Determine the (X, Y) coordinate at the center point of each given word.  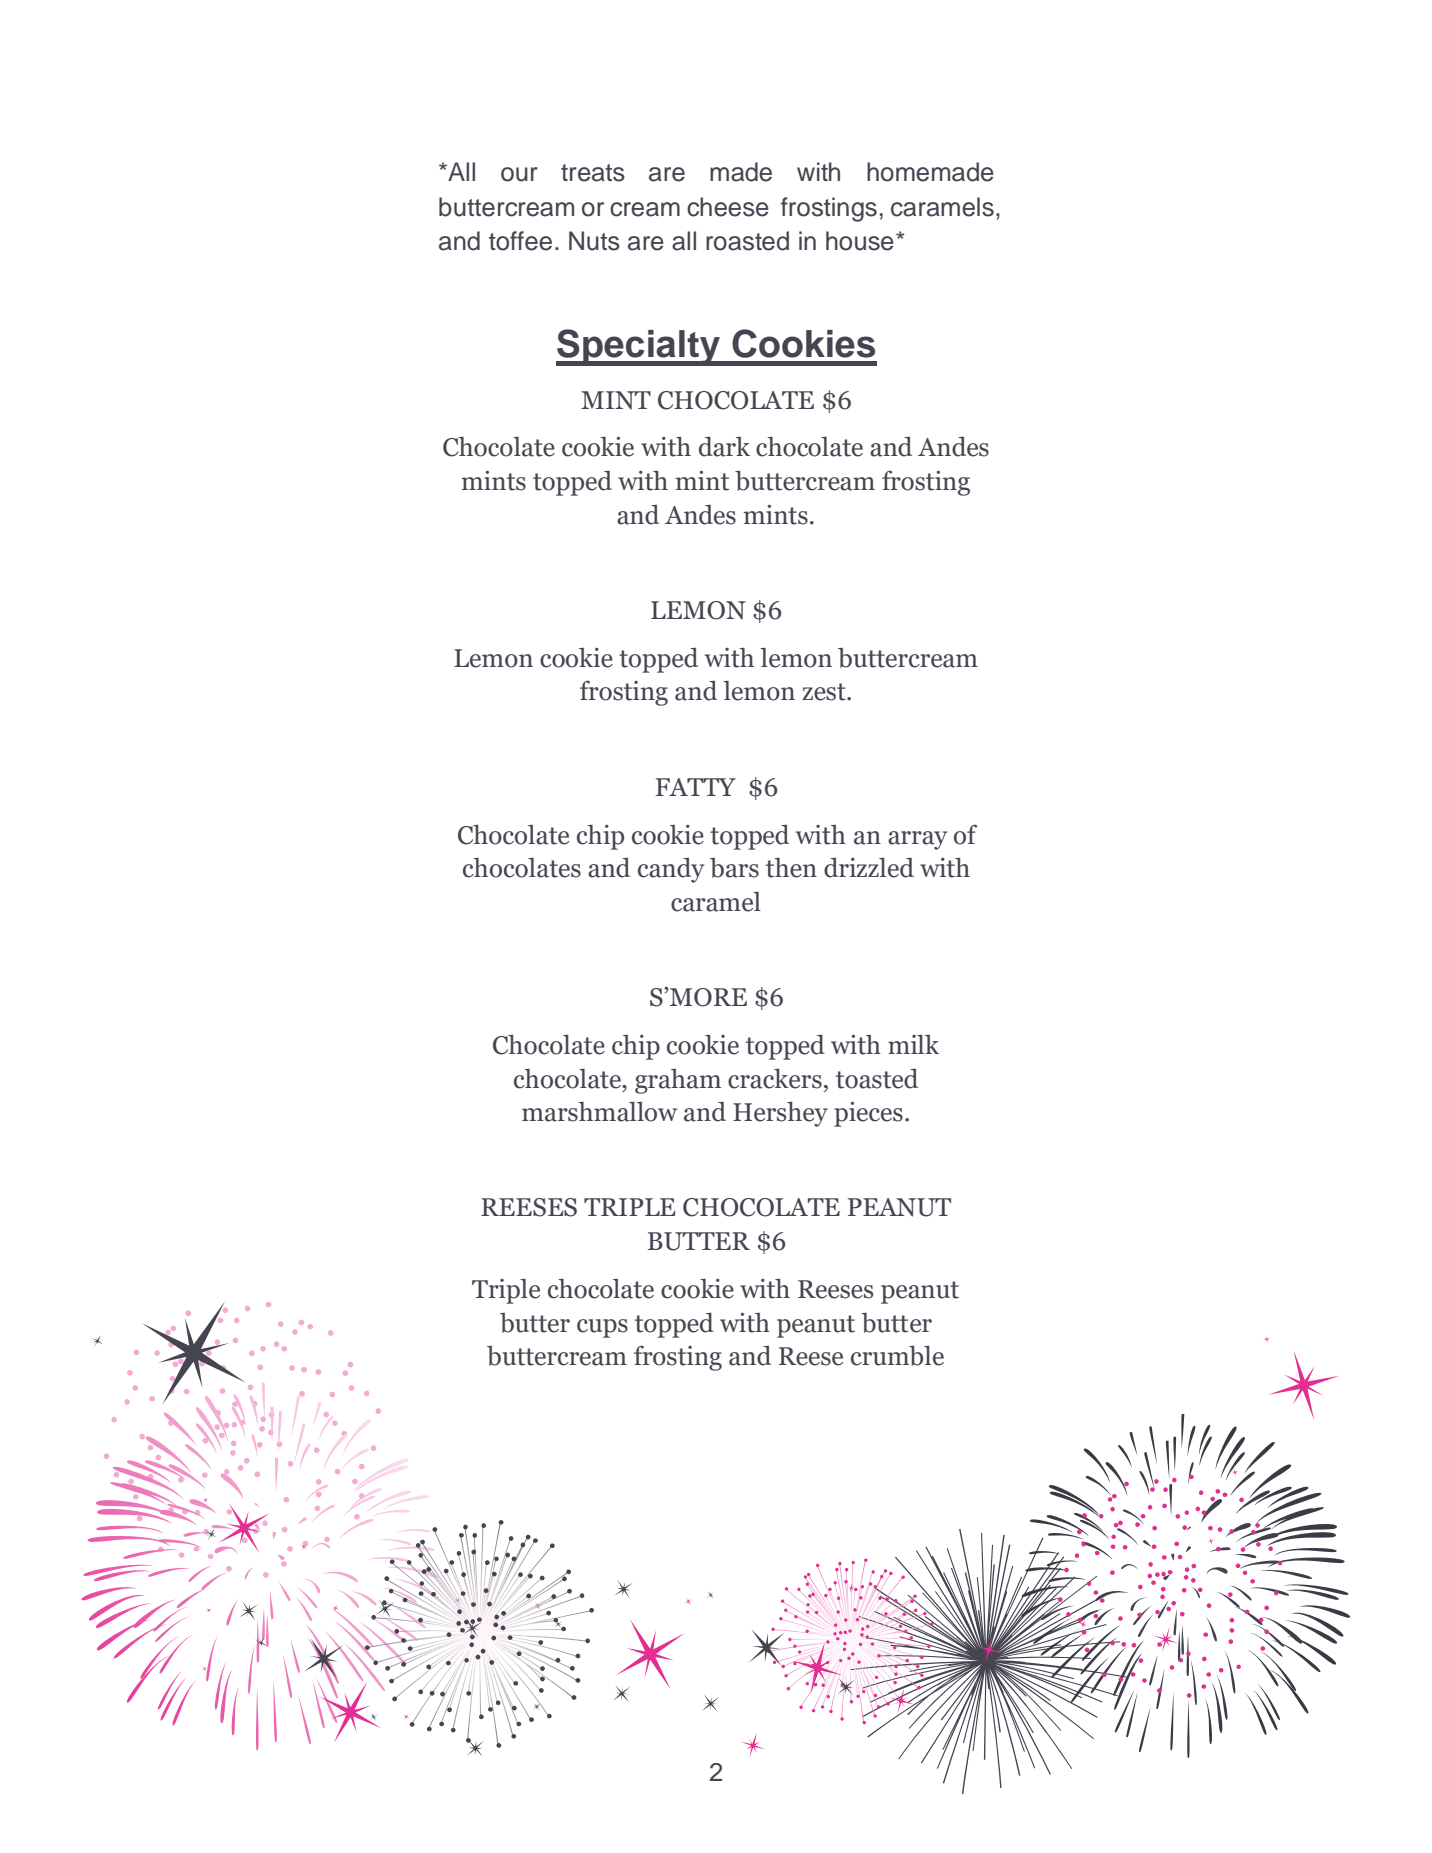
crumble (897, 1356)
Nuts (594, 241)
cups (602, 1328)
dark (724, 447)
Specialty (639, 347)
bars (734, 868)
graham (678, 1081)
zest (825, 692)
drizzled (869, 868)
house (860, 241)
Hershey (780, 1114)
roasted (747, 241)
